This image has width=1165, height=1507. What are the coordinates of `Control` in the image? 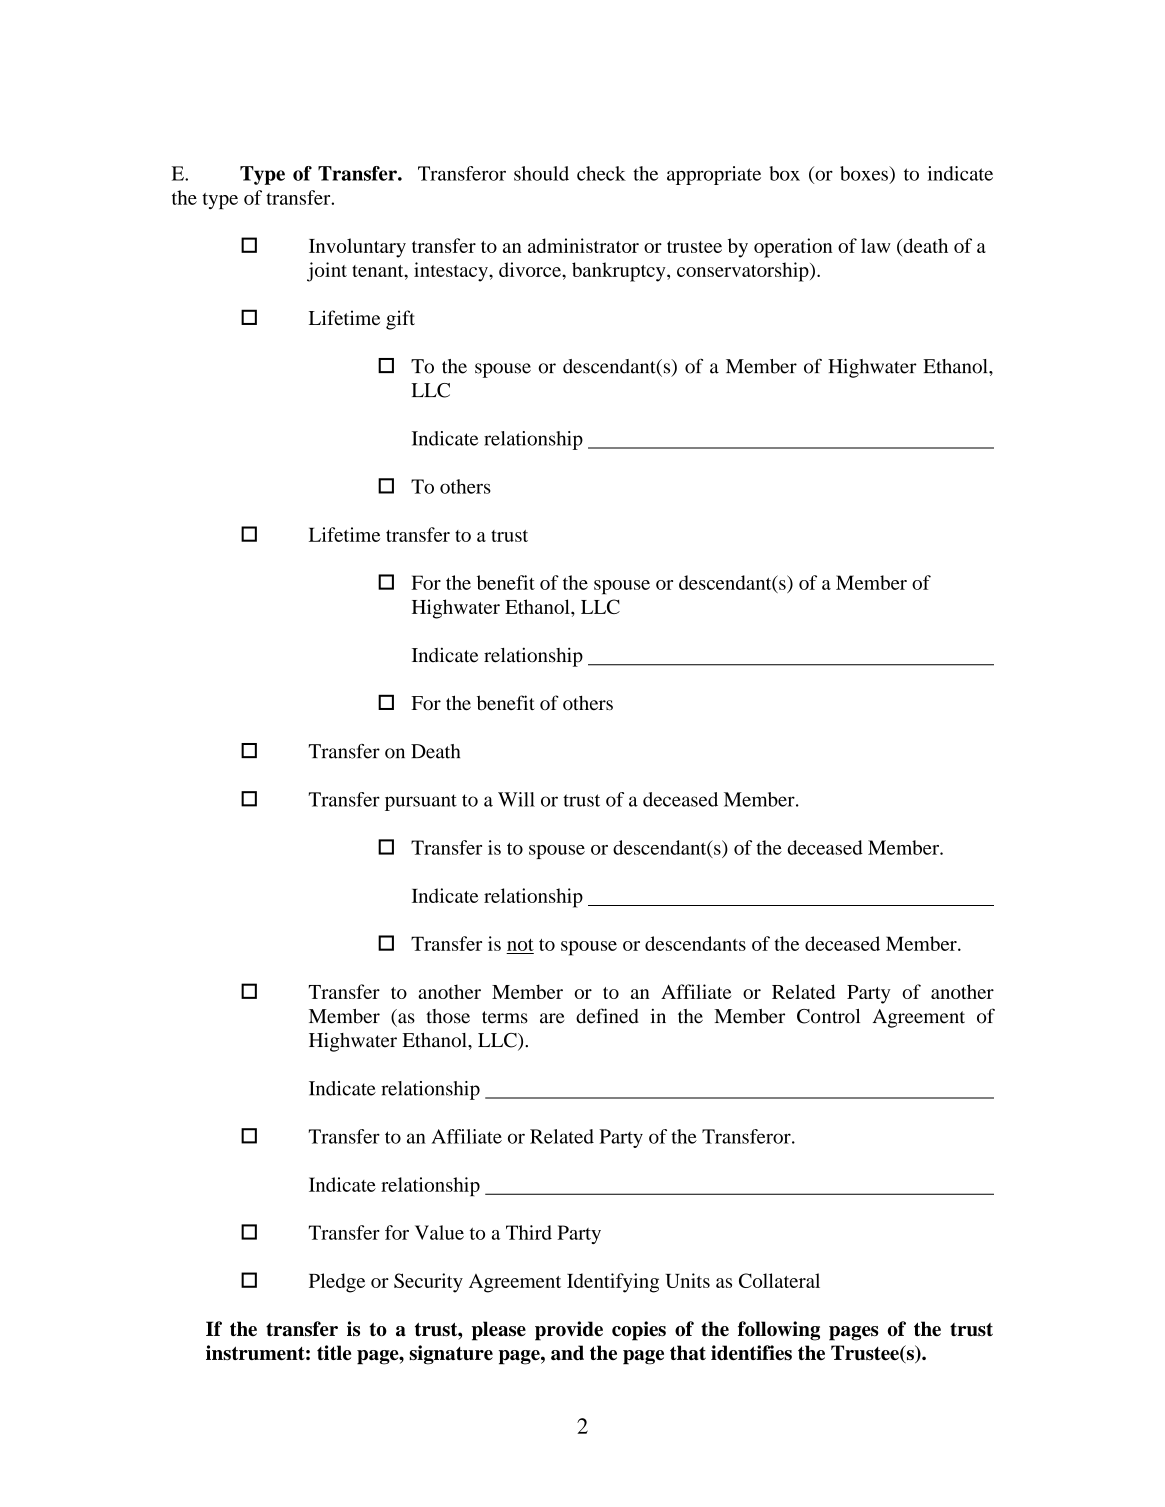 It's located at (828, 1016).
